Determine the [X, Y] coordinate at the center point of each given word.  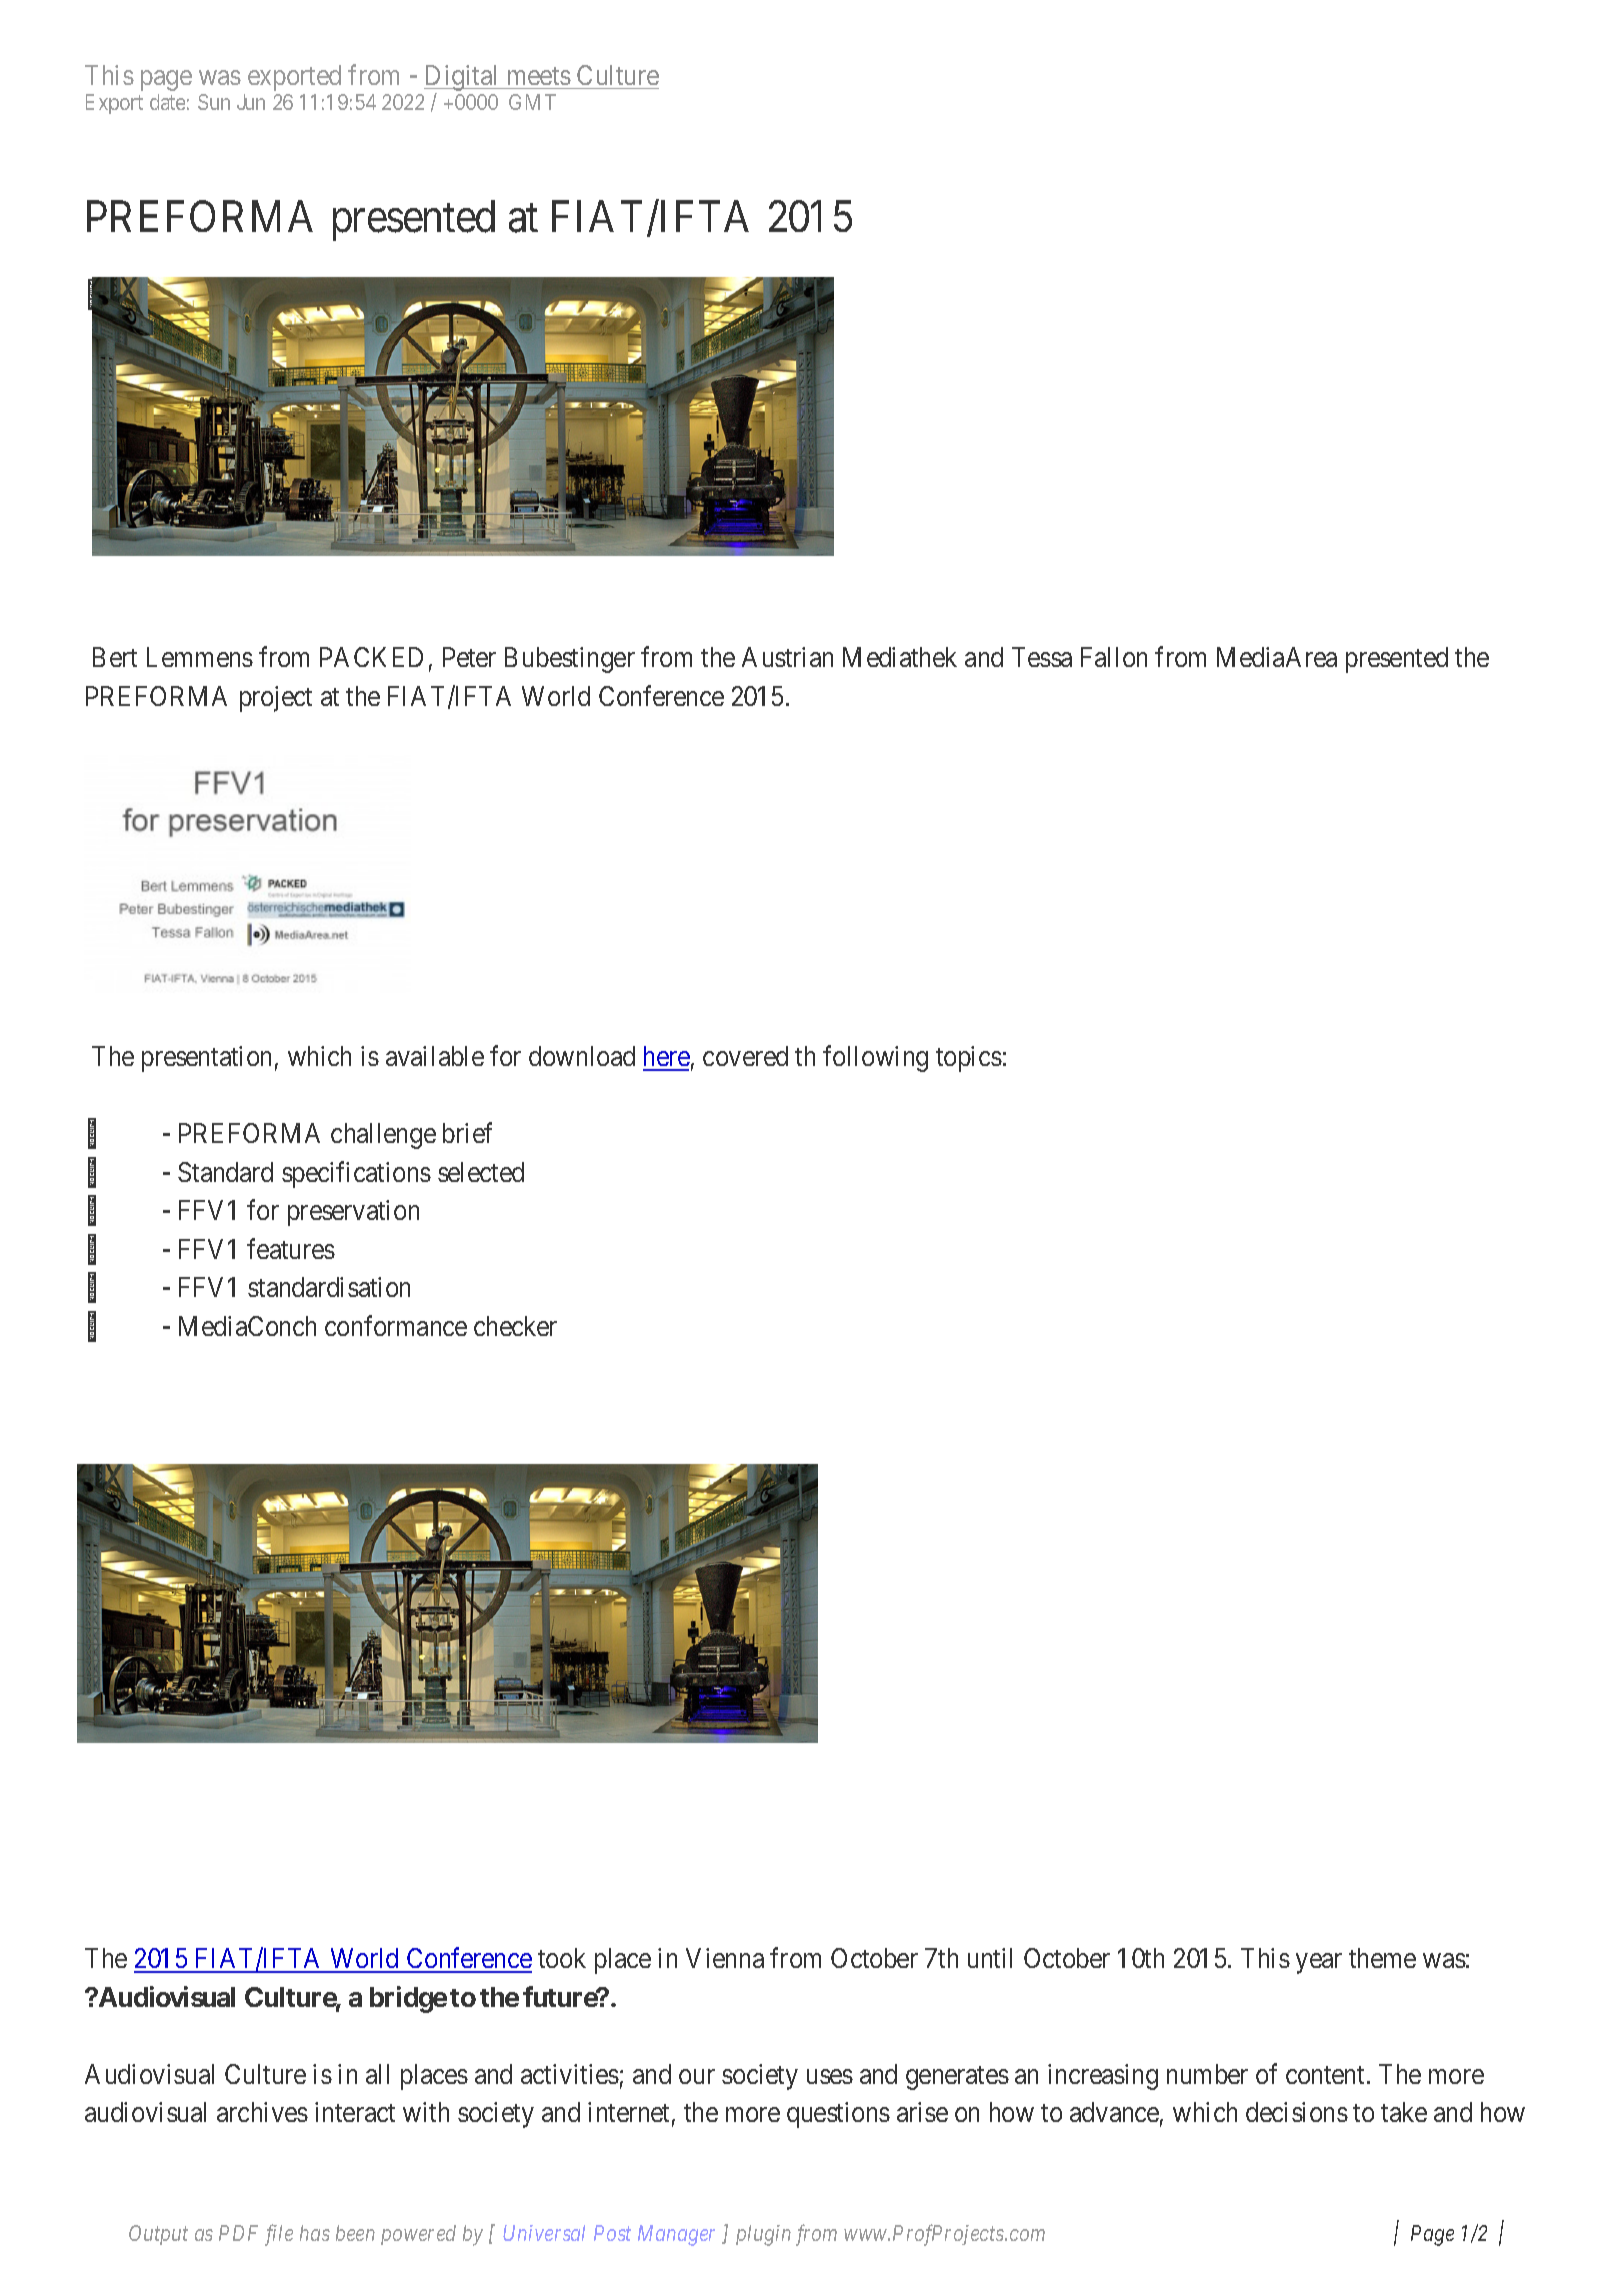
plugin [763, 2235]
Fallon [1114, 657]
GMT [532, 102]
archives [262, 2112]
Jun [251, 102]
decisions [1297, 2112]
